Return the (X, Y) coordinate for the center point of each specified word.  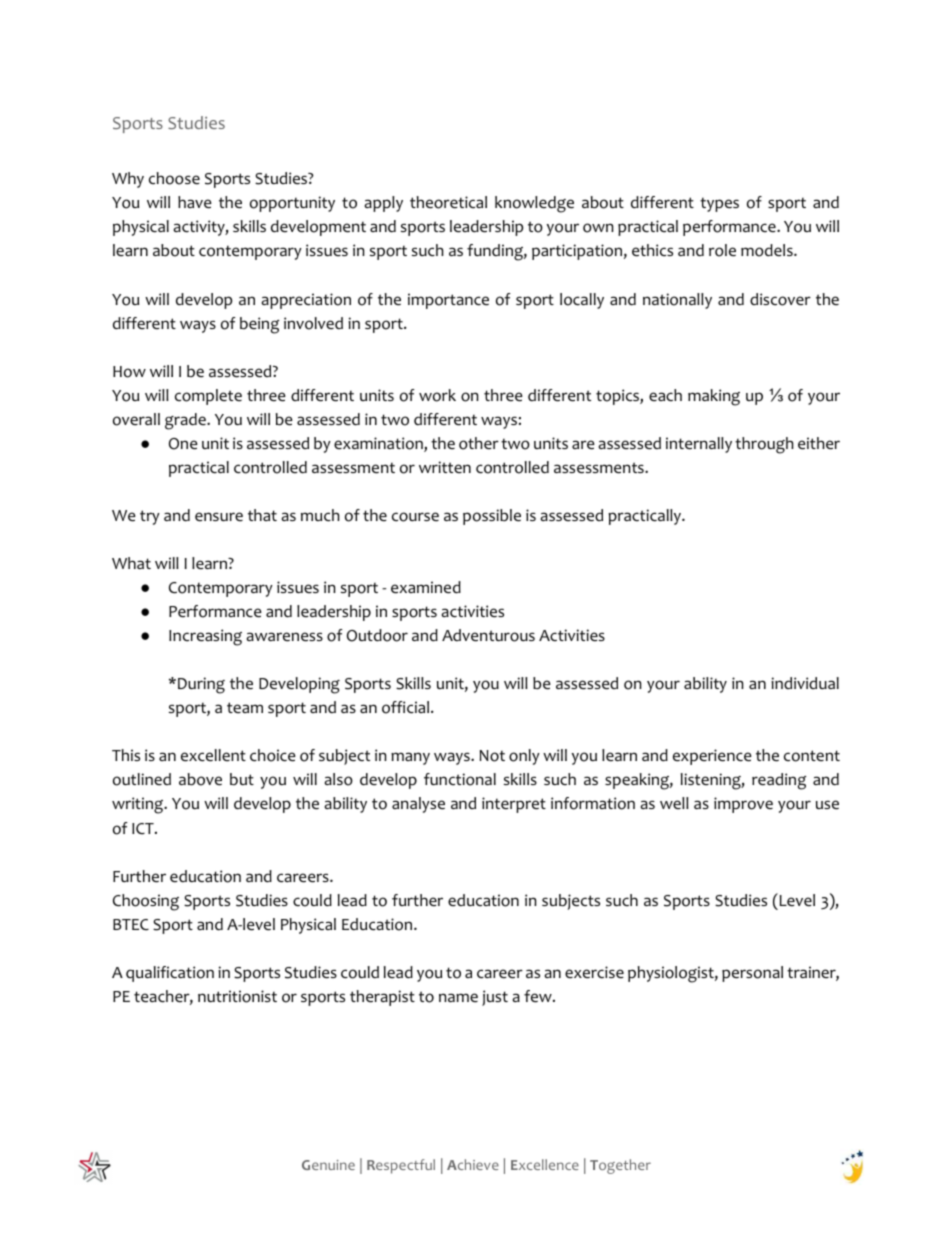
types (719, 204)
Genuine (328, 1165)
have (195, 202)
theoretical (448, 202)
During (201, 685)
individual (805, 683)
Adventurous (488, 635)
